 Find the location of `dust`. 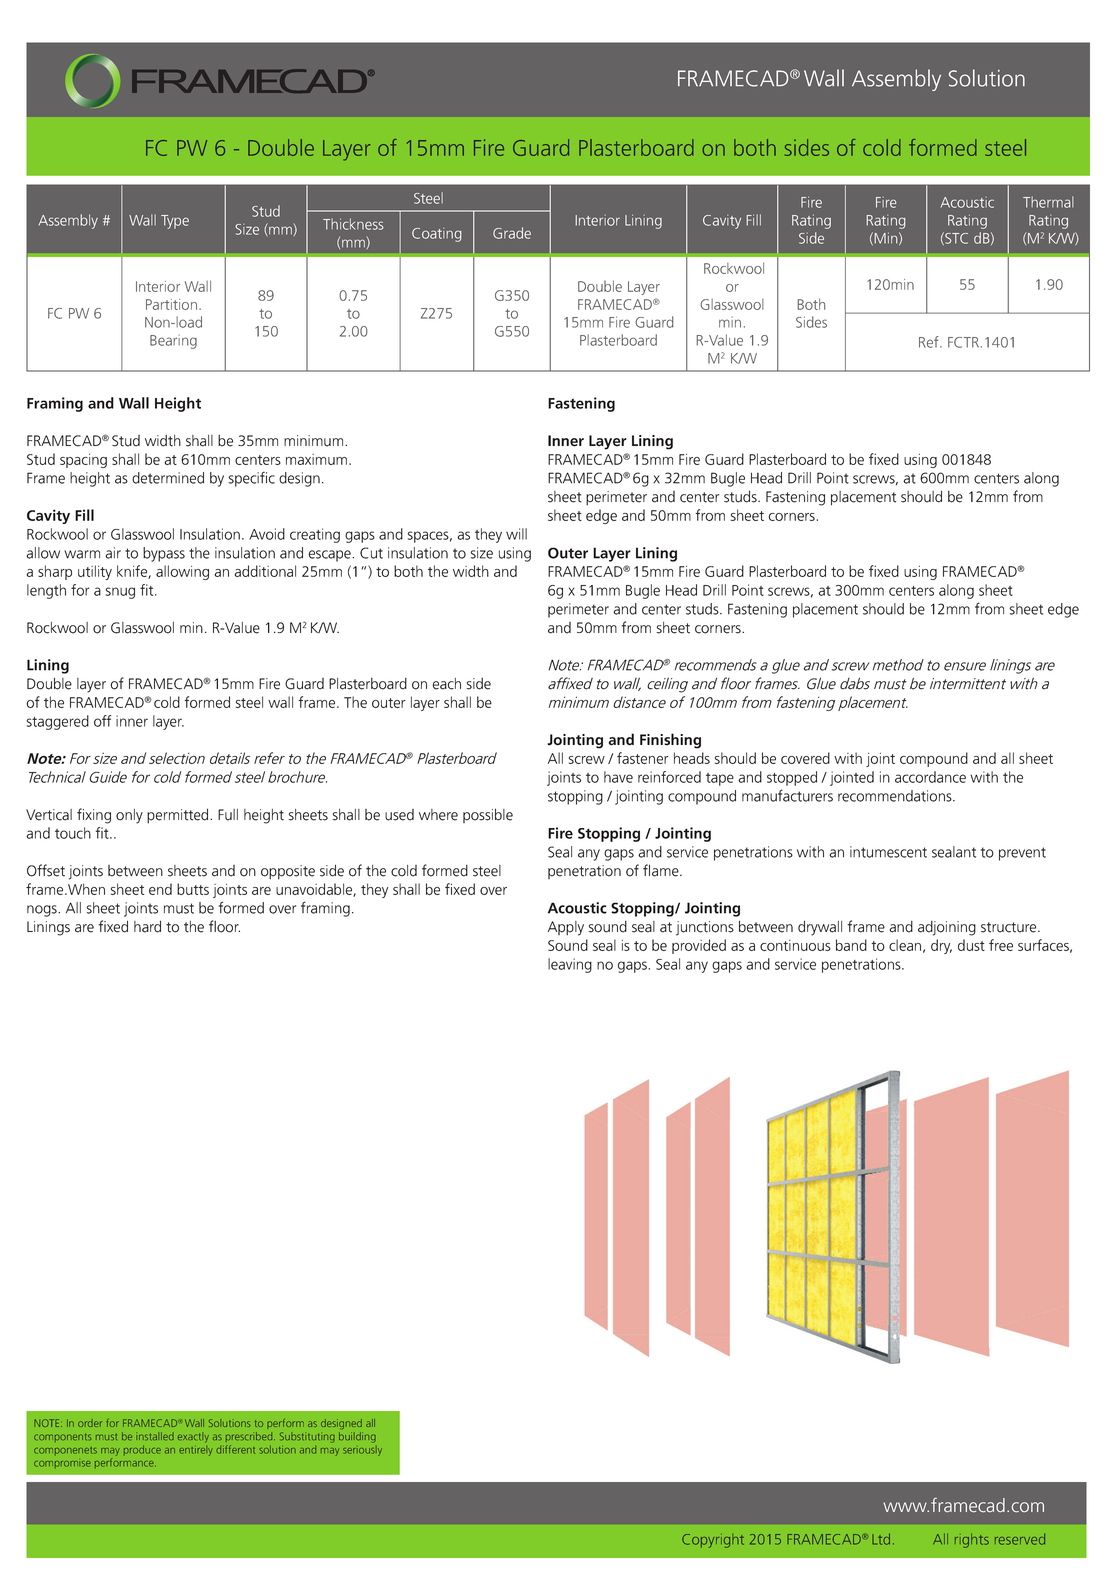

dust is located at coordinates (971, 945).
